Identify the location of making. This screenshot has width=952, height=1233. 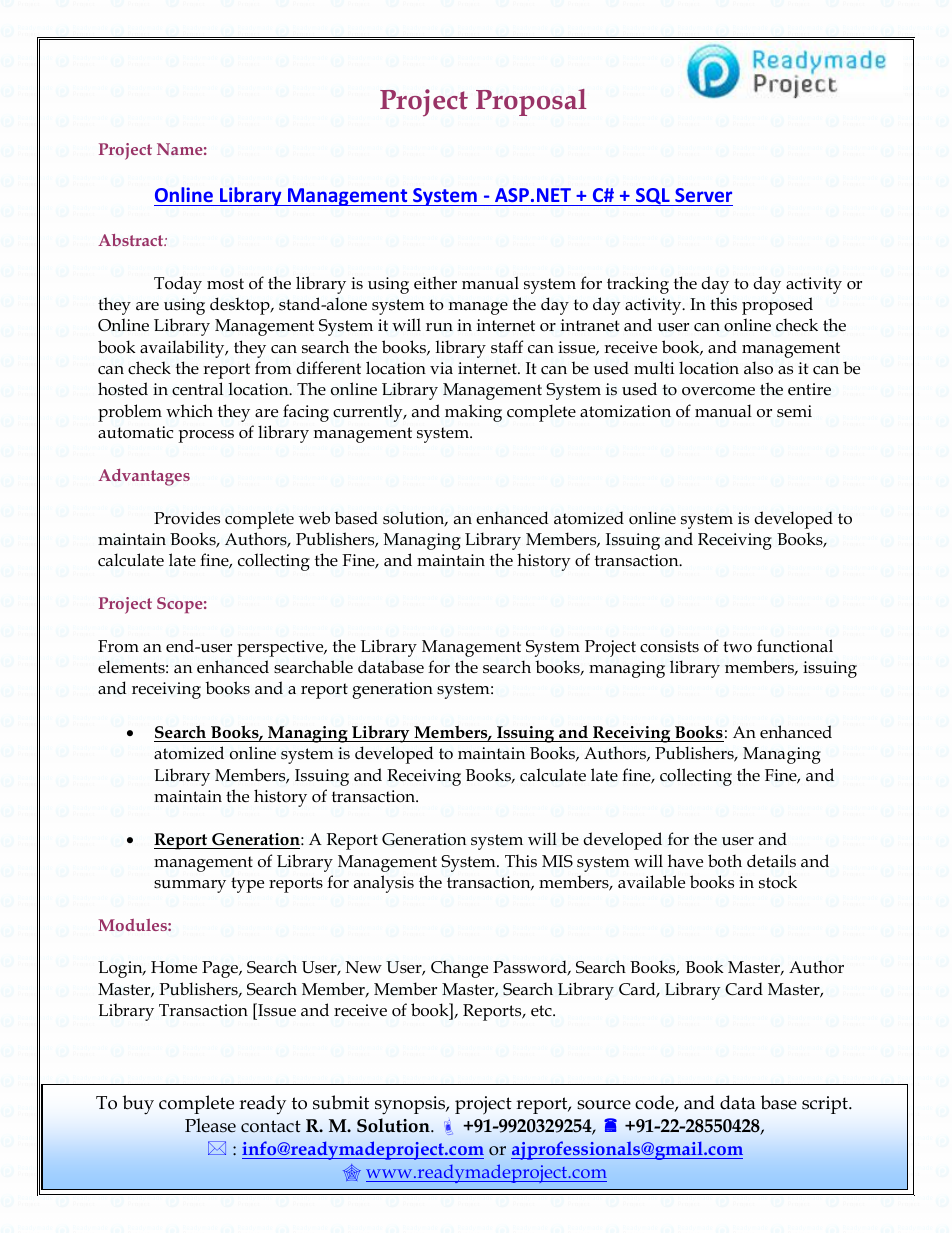
(473, 413).
